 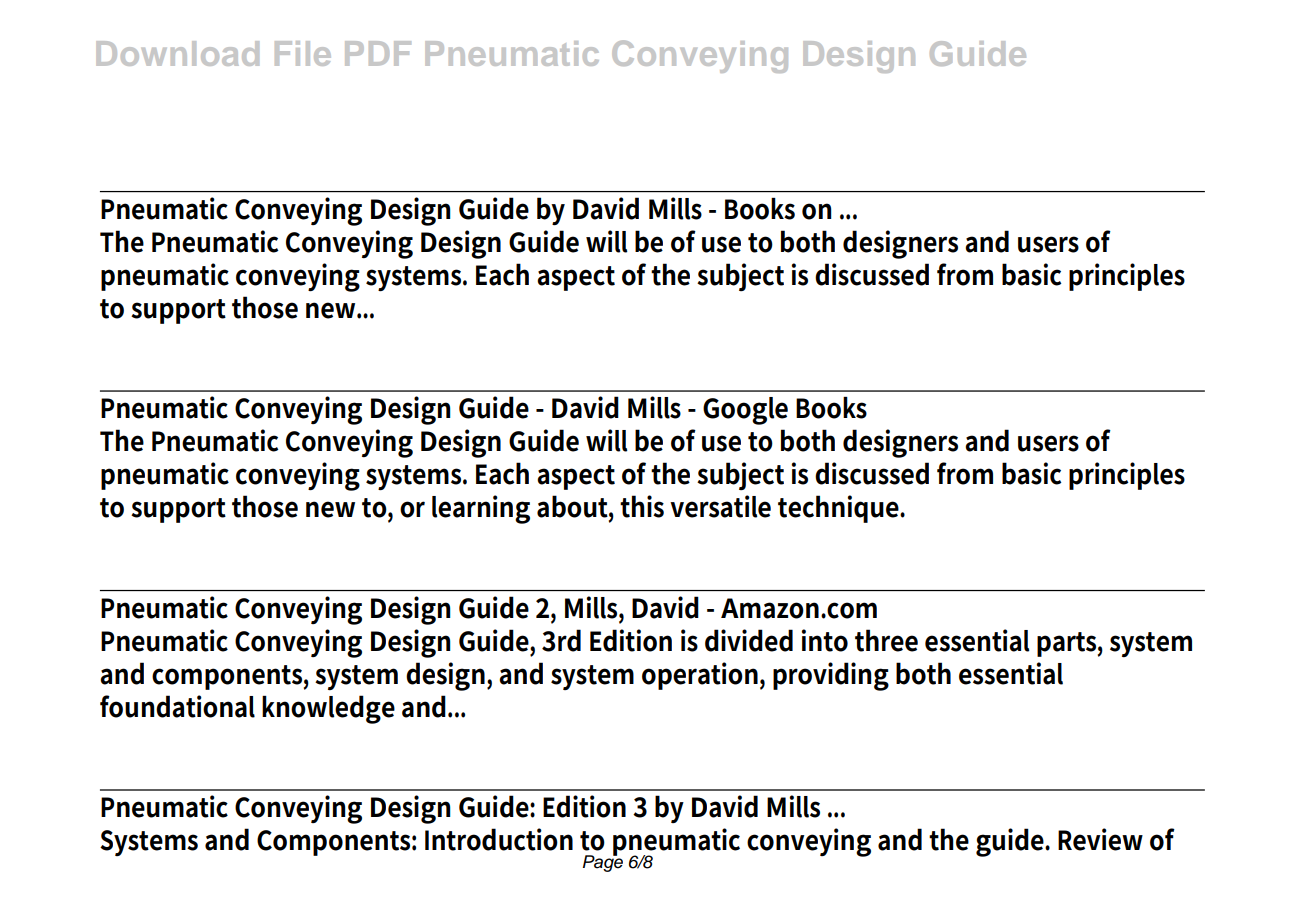 I want to click on learning, so click(x=481, y=509).
